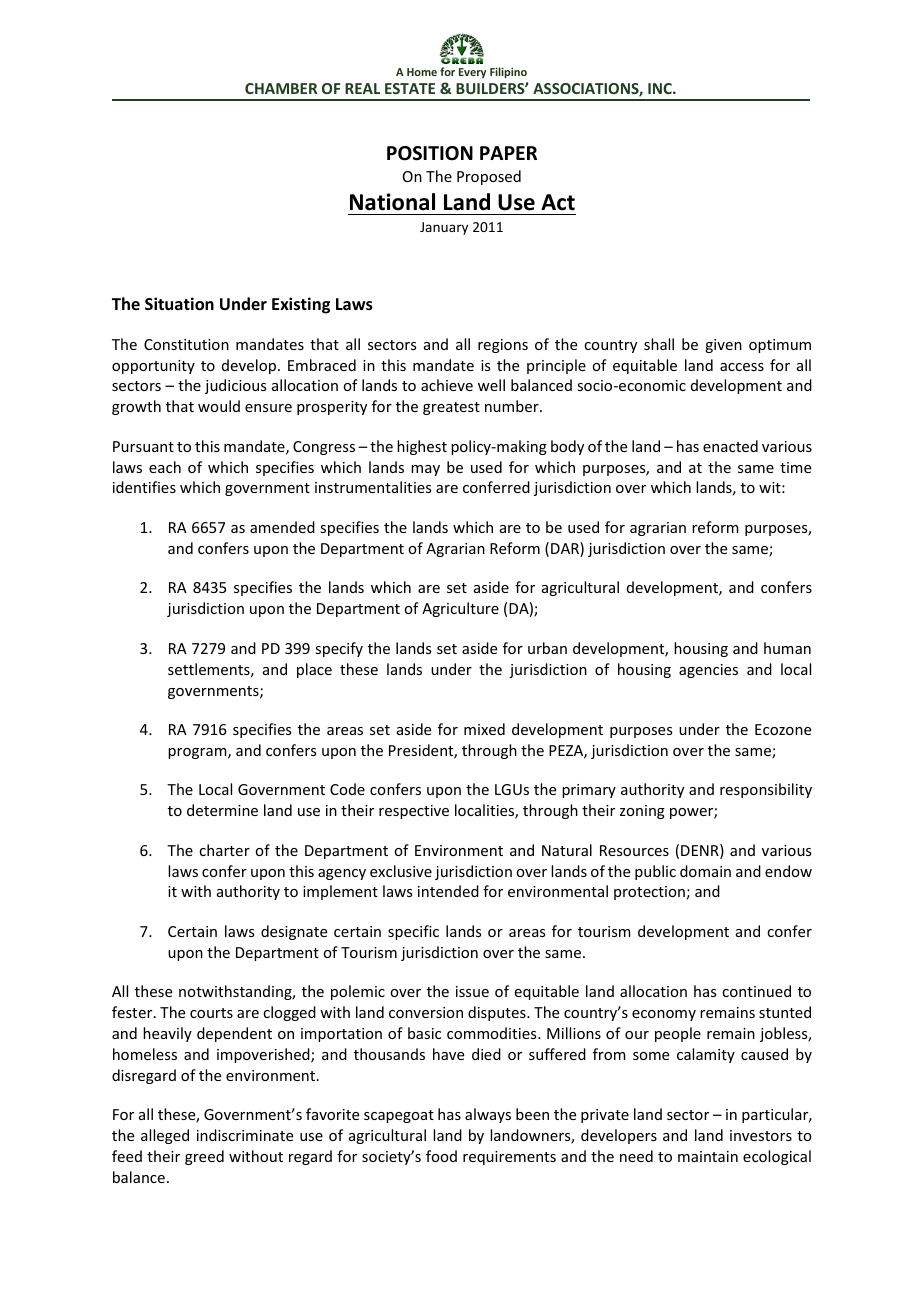  I want to click on place, so click(314, 670).
